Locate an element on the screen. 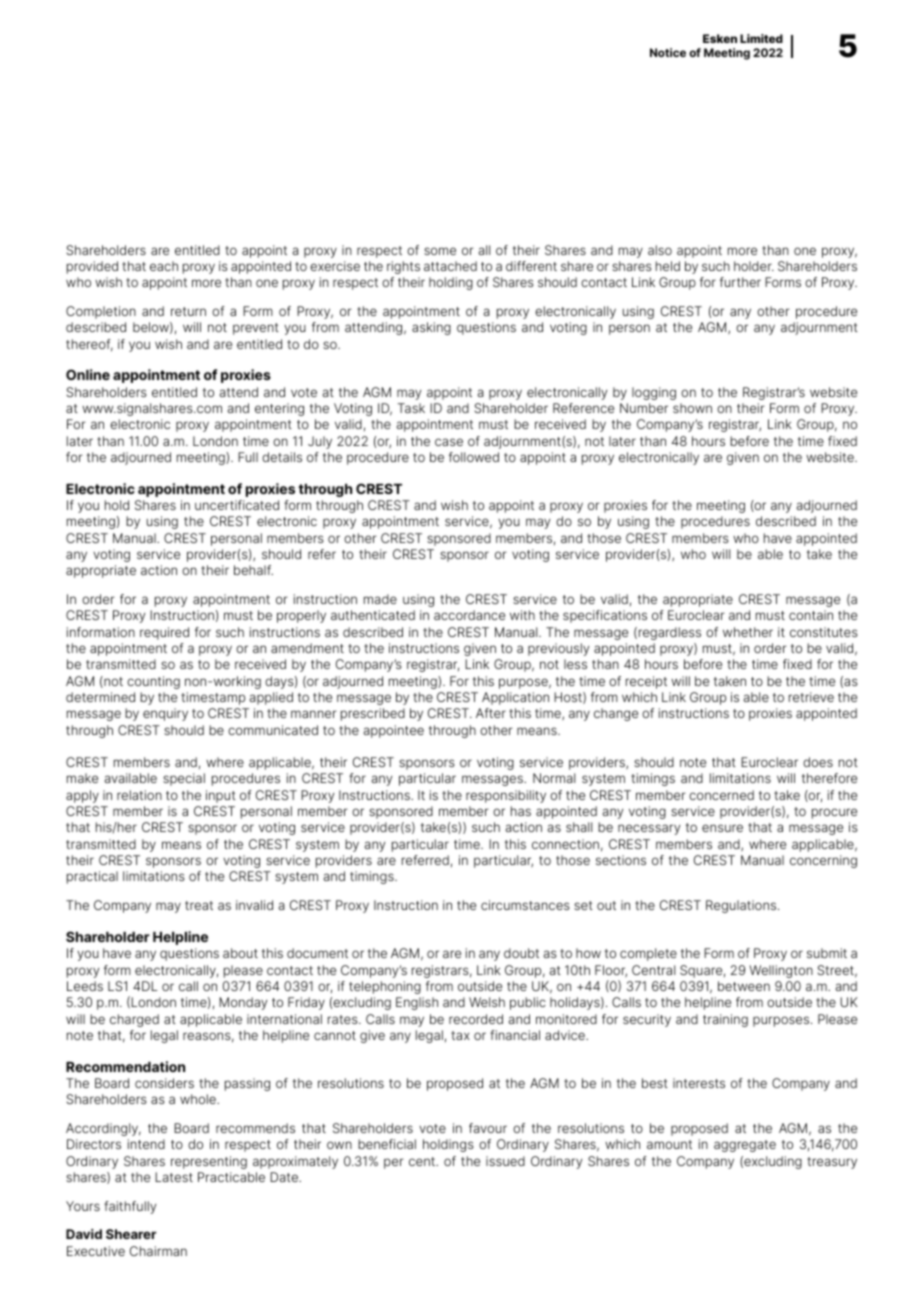  Limited is located at coordinates (761, 38).
